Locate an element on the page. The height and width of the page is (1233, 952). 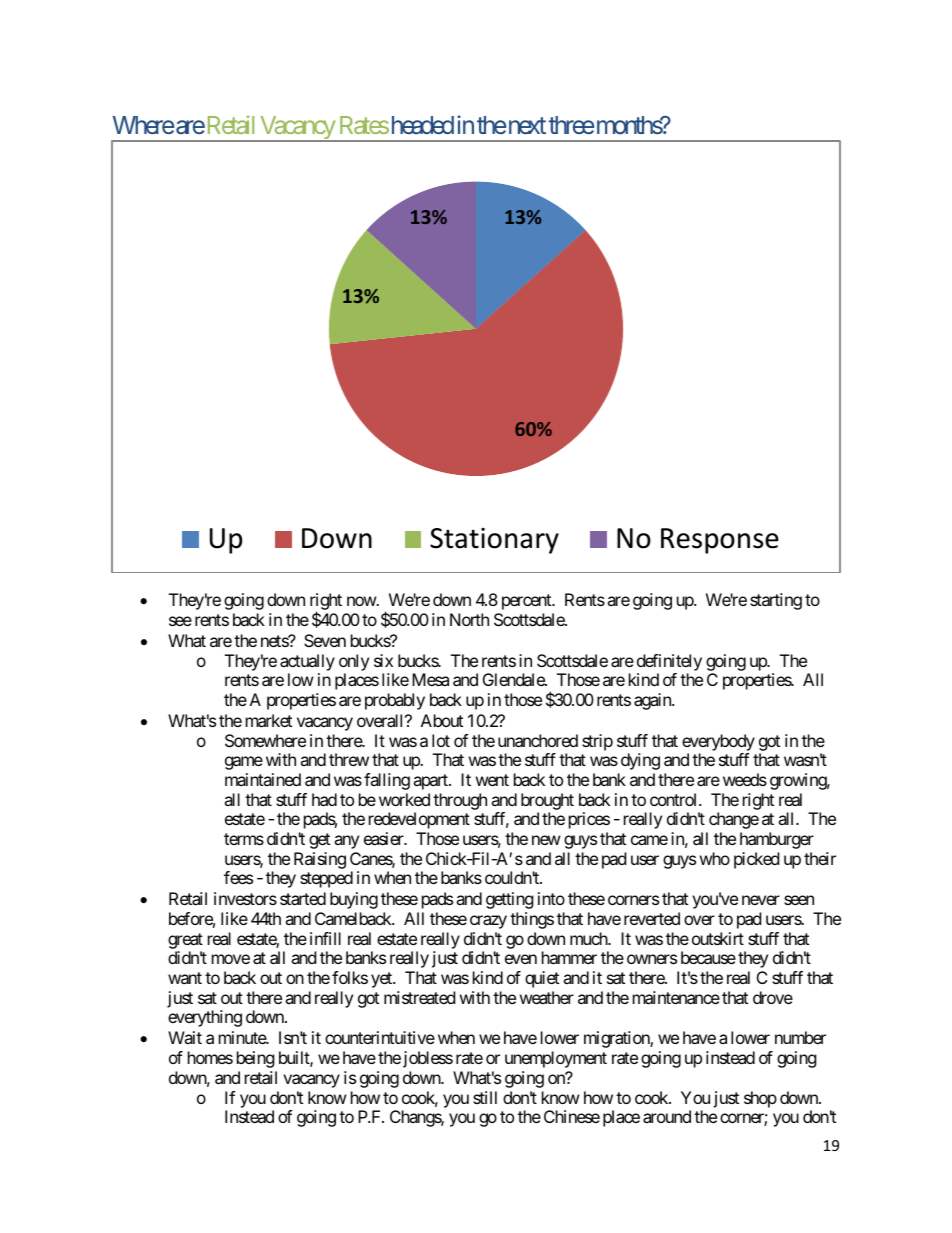
being is located at coordinates (256, 1059).
